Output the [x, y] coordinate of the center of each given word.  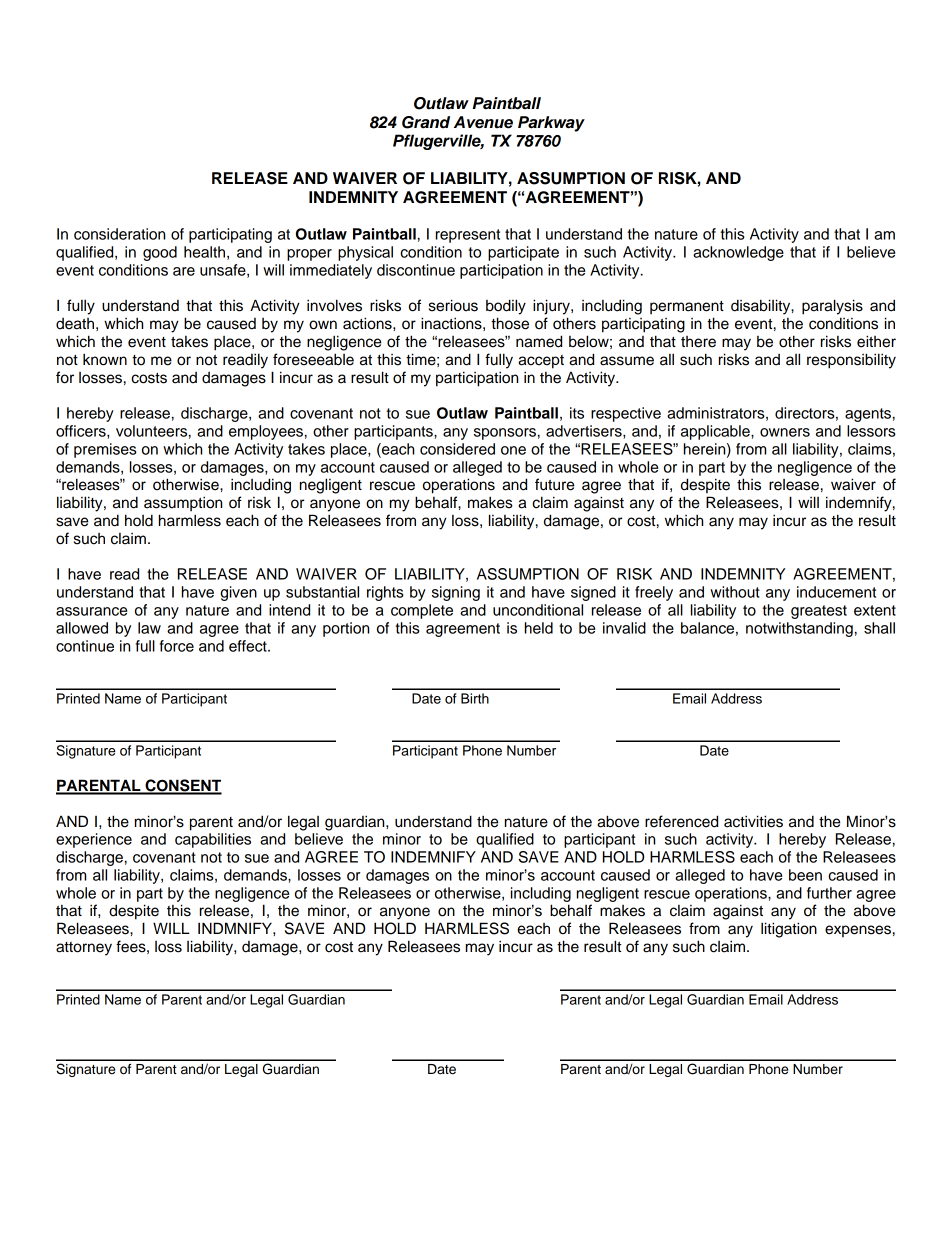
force [177, 646]
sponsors [505, 434]
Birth [475, 698]
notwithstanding [799, 629]
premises [105, 450]
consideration [119, 234]
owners [785, 432]
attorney [84, 949]
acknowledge [738, 253]
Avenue [483, 122]
